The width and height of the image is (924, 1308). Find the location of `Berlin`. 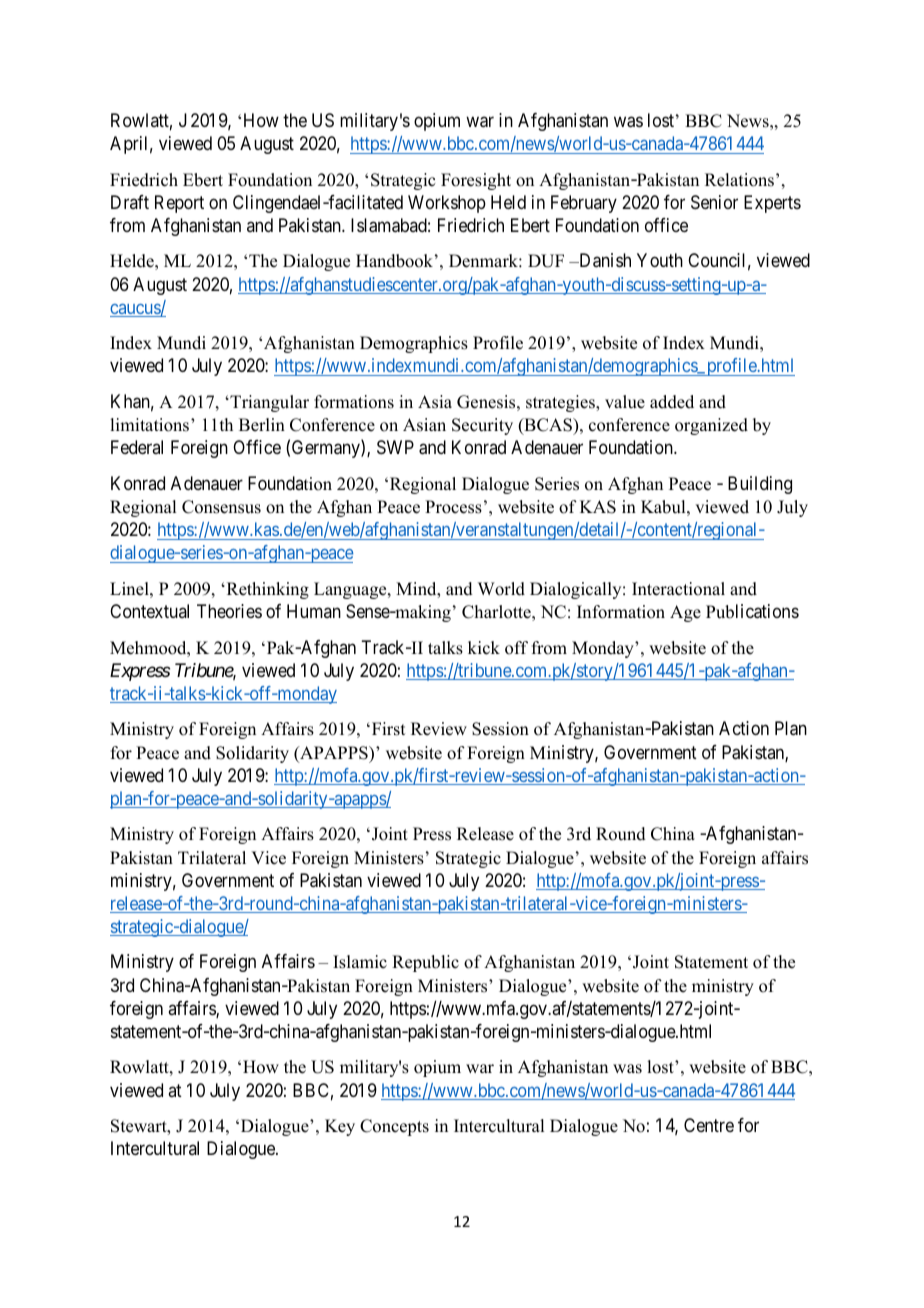

Berlin is located at coordinates (262, 425).
